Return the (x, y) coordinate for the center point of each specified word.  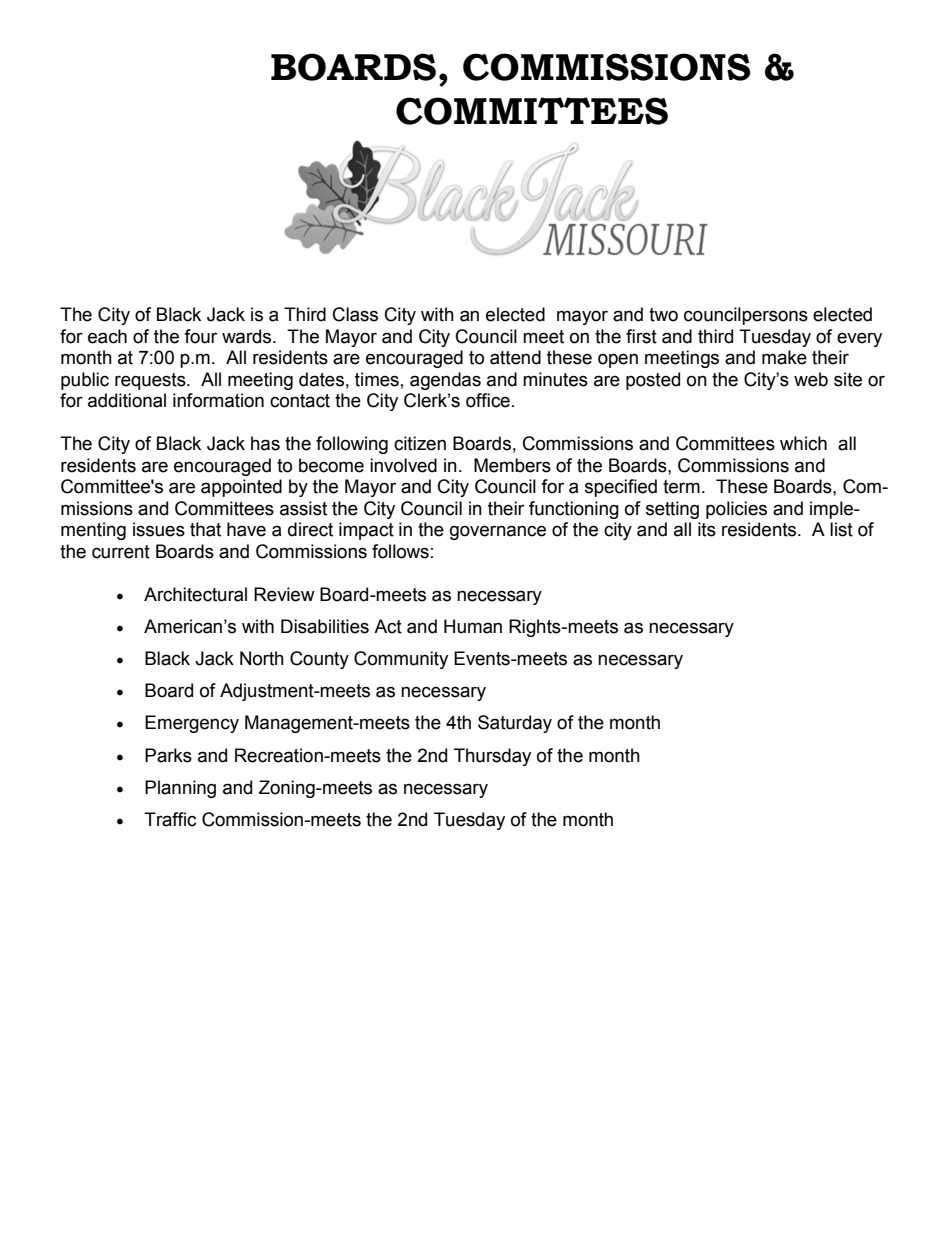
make (784, 357)
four (200, 336)
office (488, 400)
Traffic (170, 819)
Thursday (492, 757)
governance (498, 532)
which (803, 443)
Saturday (515, 724)
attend (515, 357)
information (218, 400)
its (707, 529)
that (205, 529)
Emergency (192, 724)
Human (473, 626)
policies (736, 510)
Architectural (195, 594)
